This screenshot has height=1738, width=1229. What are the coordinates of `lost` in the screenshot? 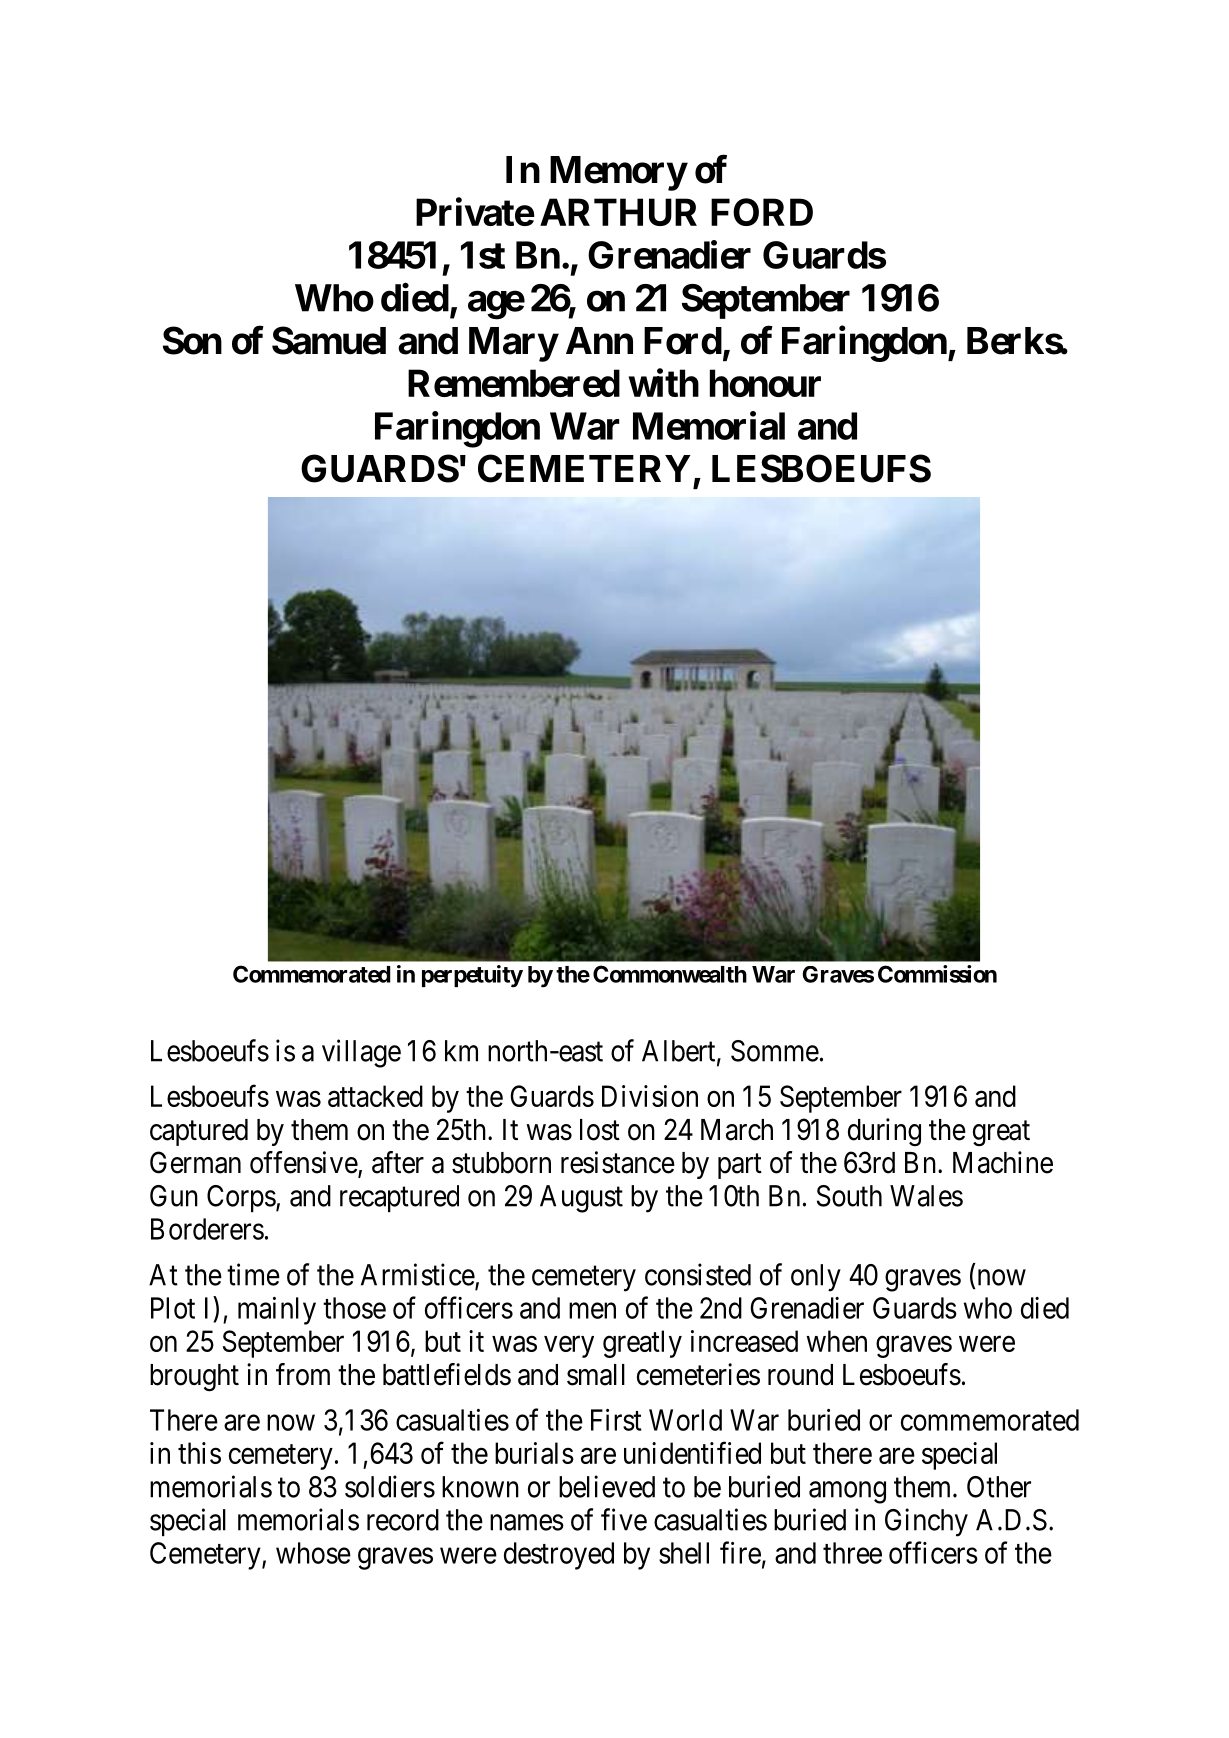 It's located at (600, 1130).
